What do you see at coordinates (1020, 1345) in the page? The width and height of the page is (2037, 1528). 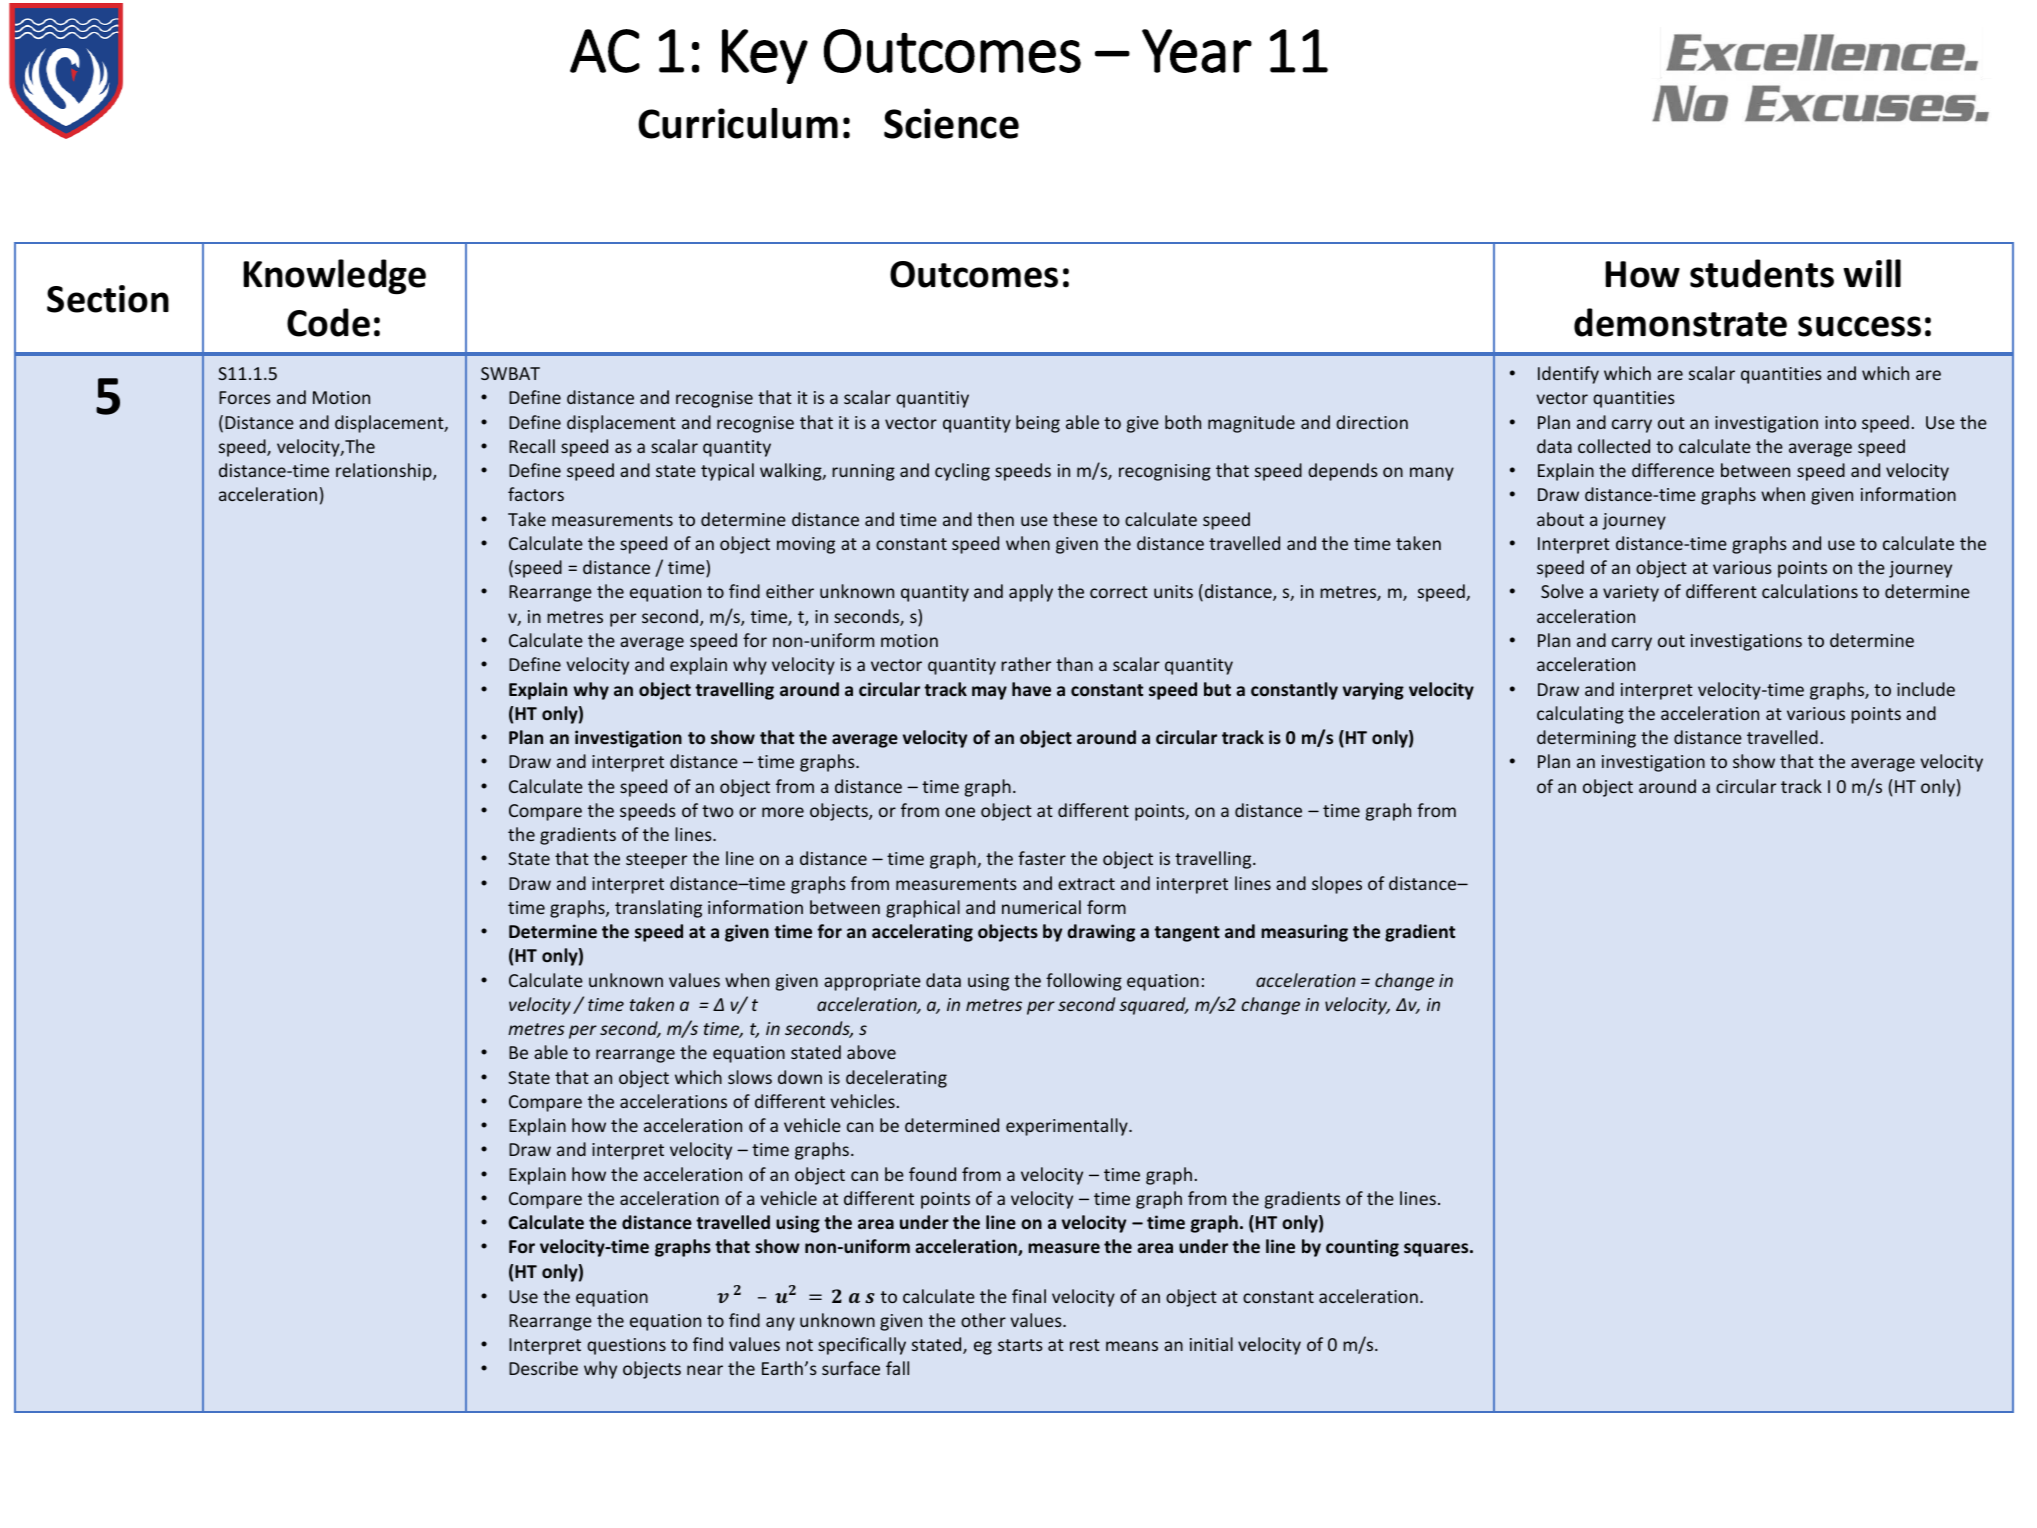 I see `starts` at bounding box center [1020, 1345].
